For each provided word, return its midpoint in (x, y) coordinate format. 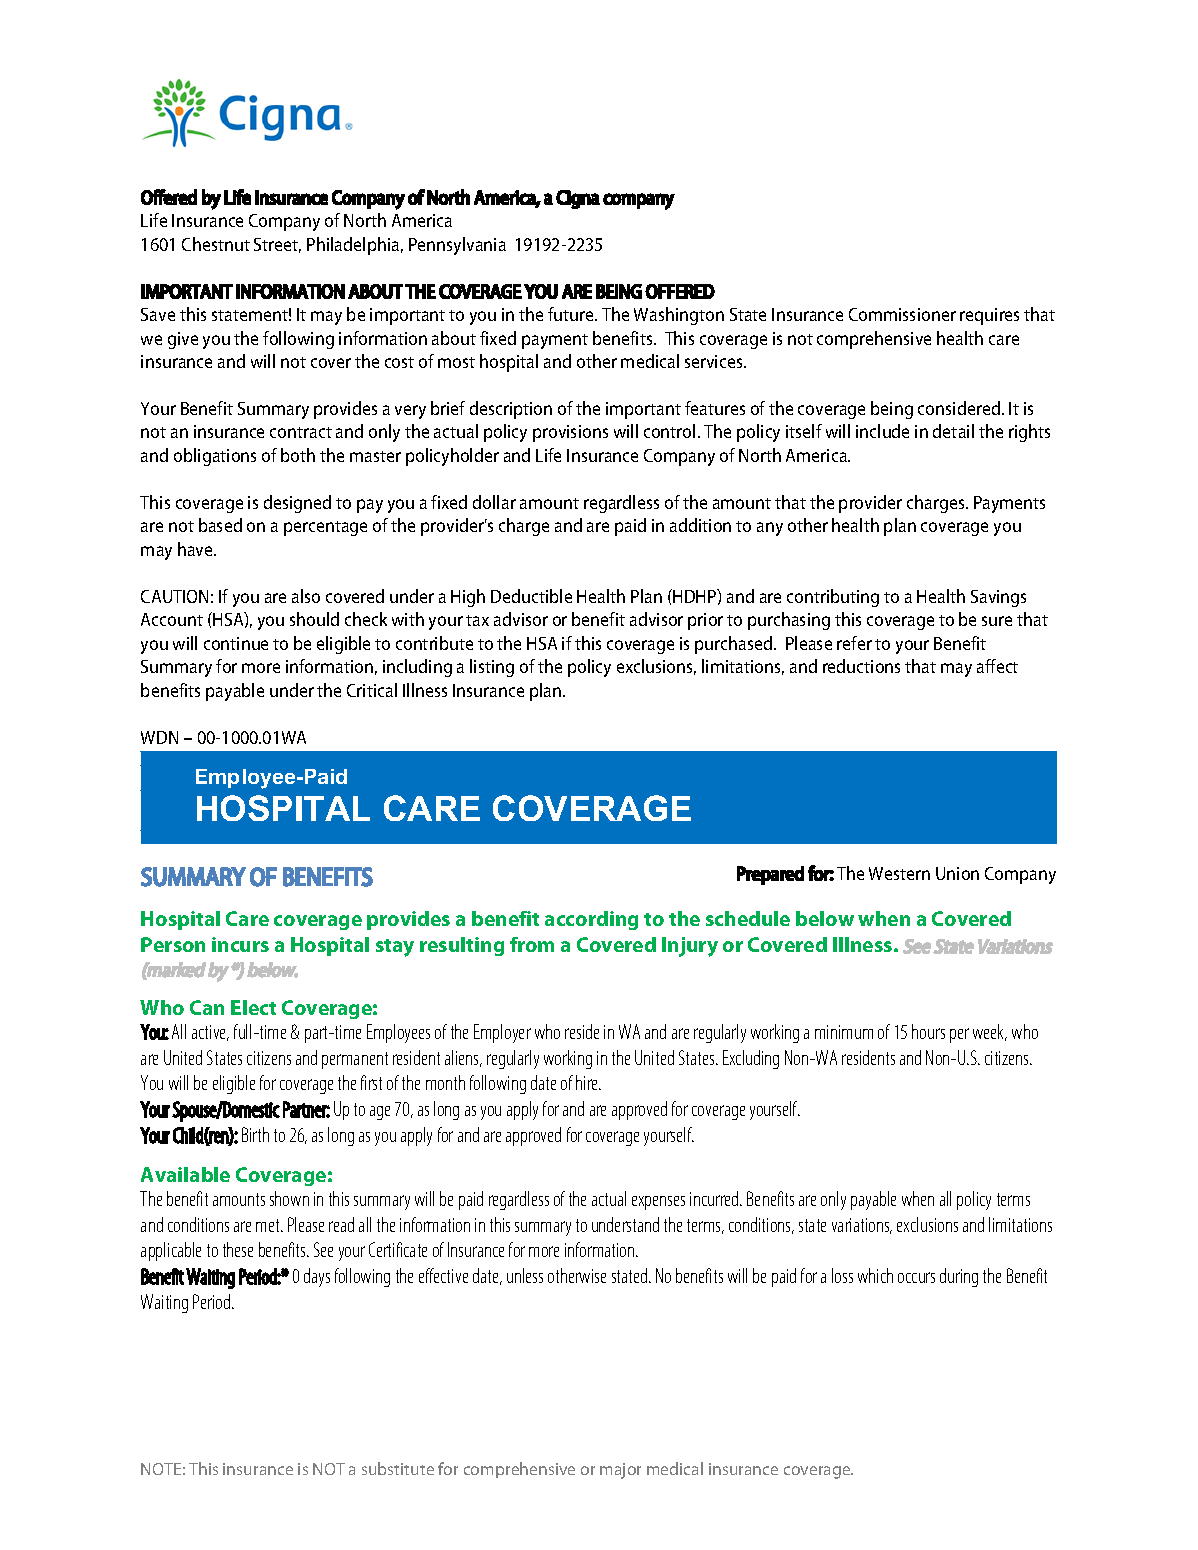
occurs (916, 1277)
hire (588, 1082)
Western (899, 873)
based (220, 525)
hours (928, 1031)
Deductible (531, 596)
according (591, 920)
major (620, 1471)
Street (277, 245)
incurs (240, 944)
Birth (255, 1134)
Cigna (578, 199)
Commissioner (902, 314)
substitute (398, 1468)
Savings (998, 598)
